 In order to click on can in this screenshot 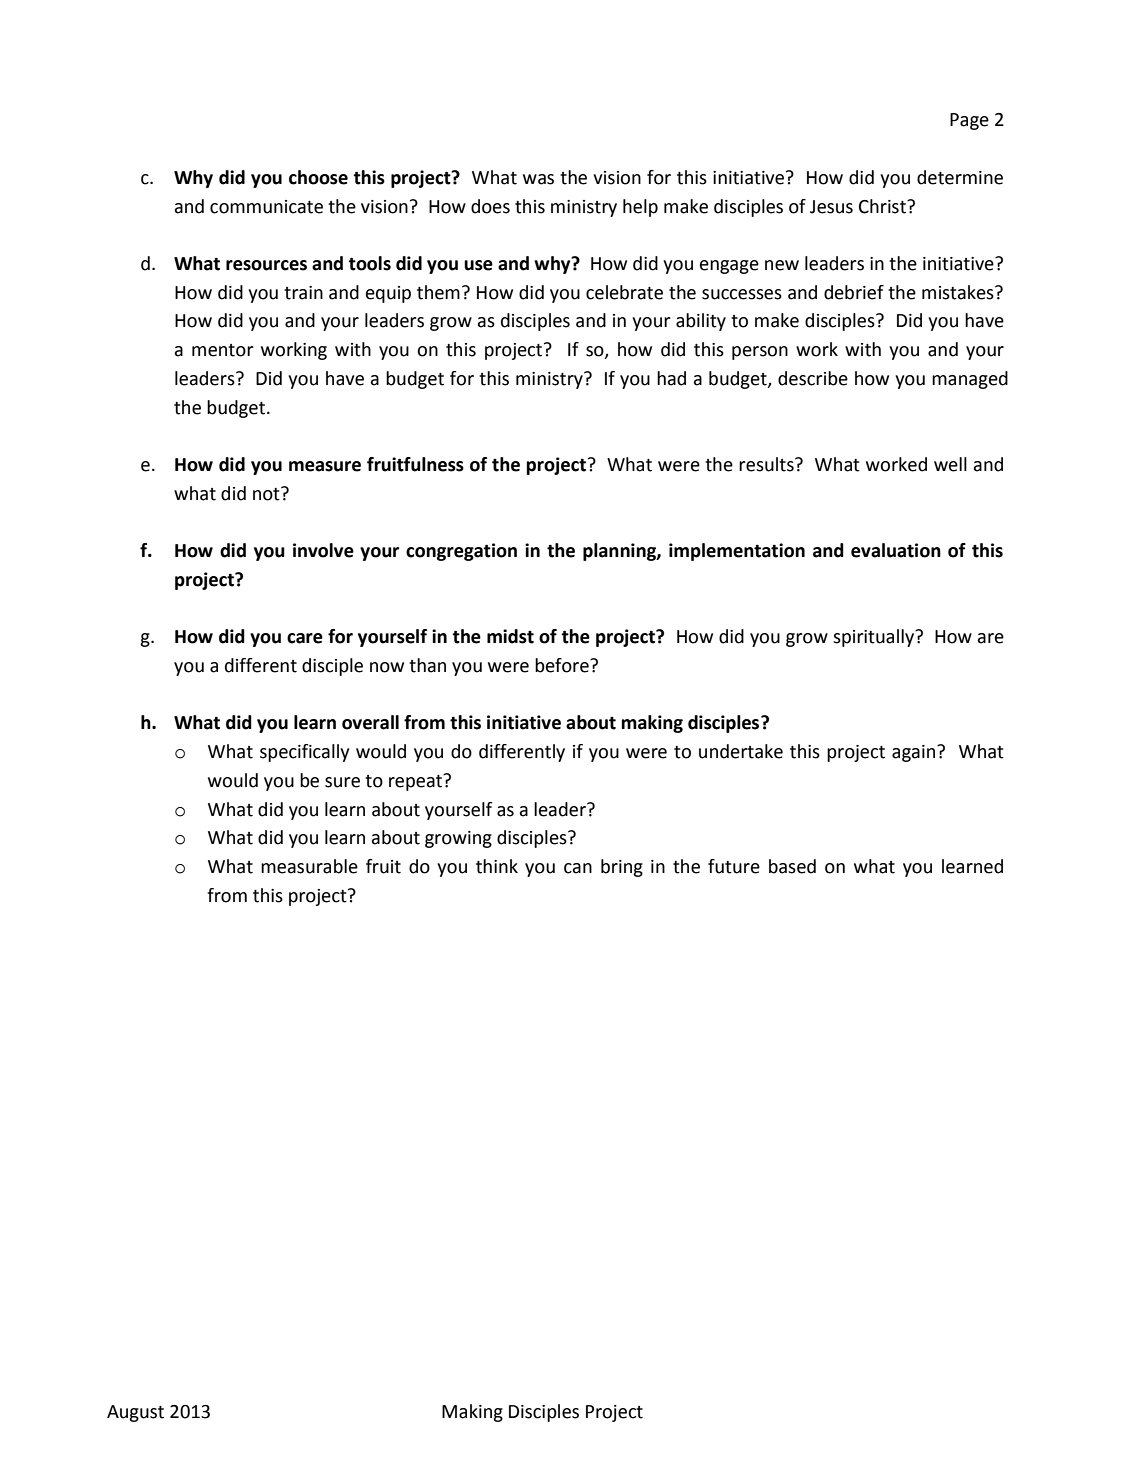, I will do `click(578, 868)`.
